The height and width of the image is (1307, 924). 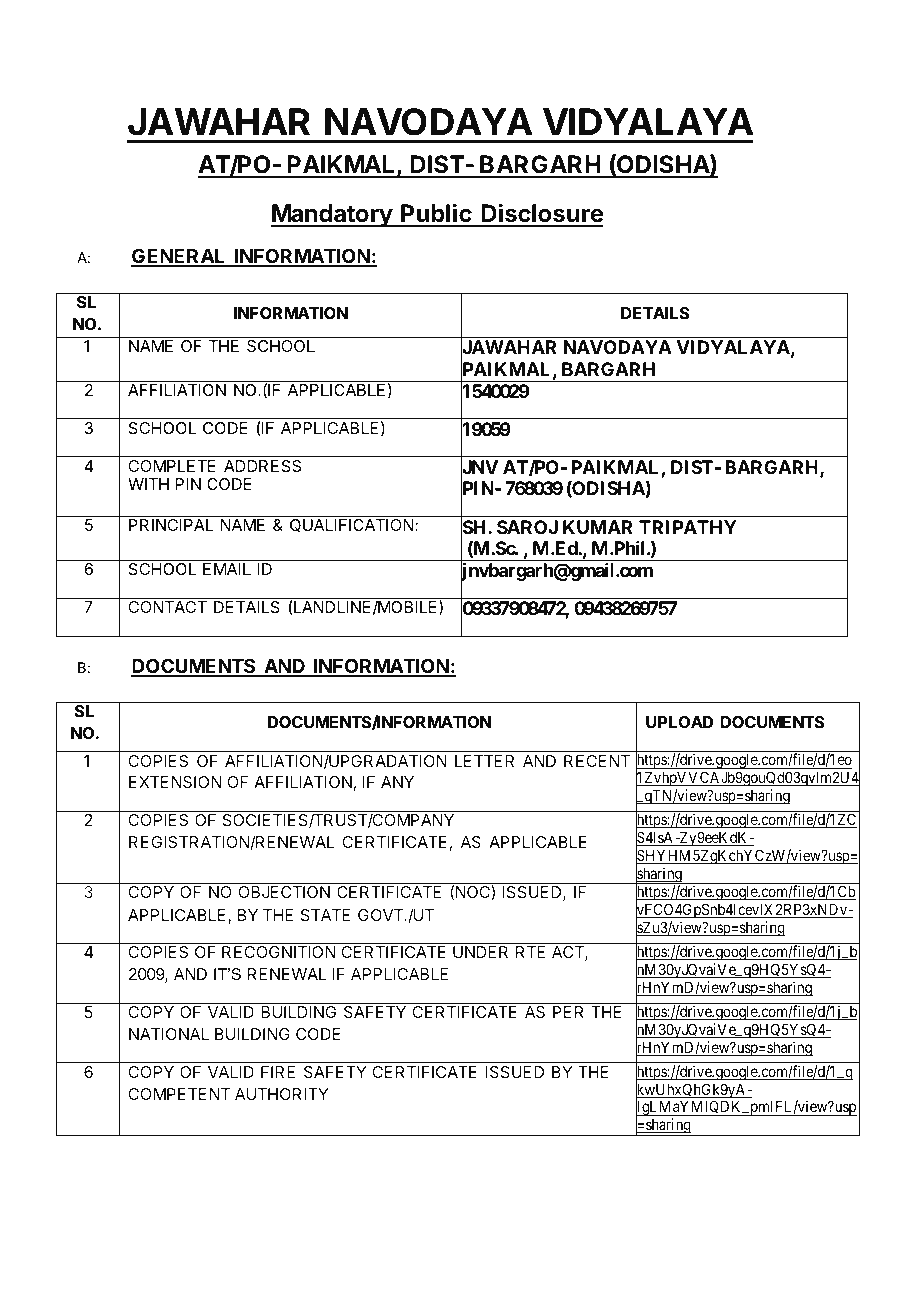 What do you see at coordinates (179, 1094) in the image?
I see `COMPETENT` at bounding box center [179, 1094].
